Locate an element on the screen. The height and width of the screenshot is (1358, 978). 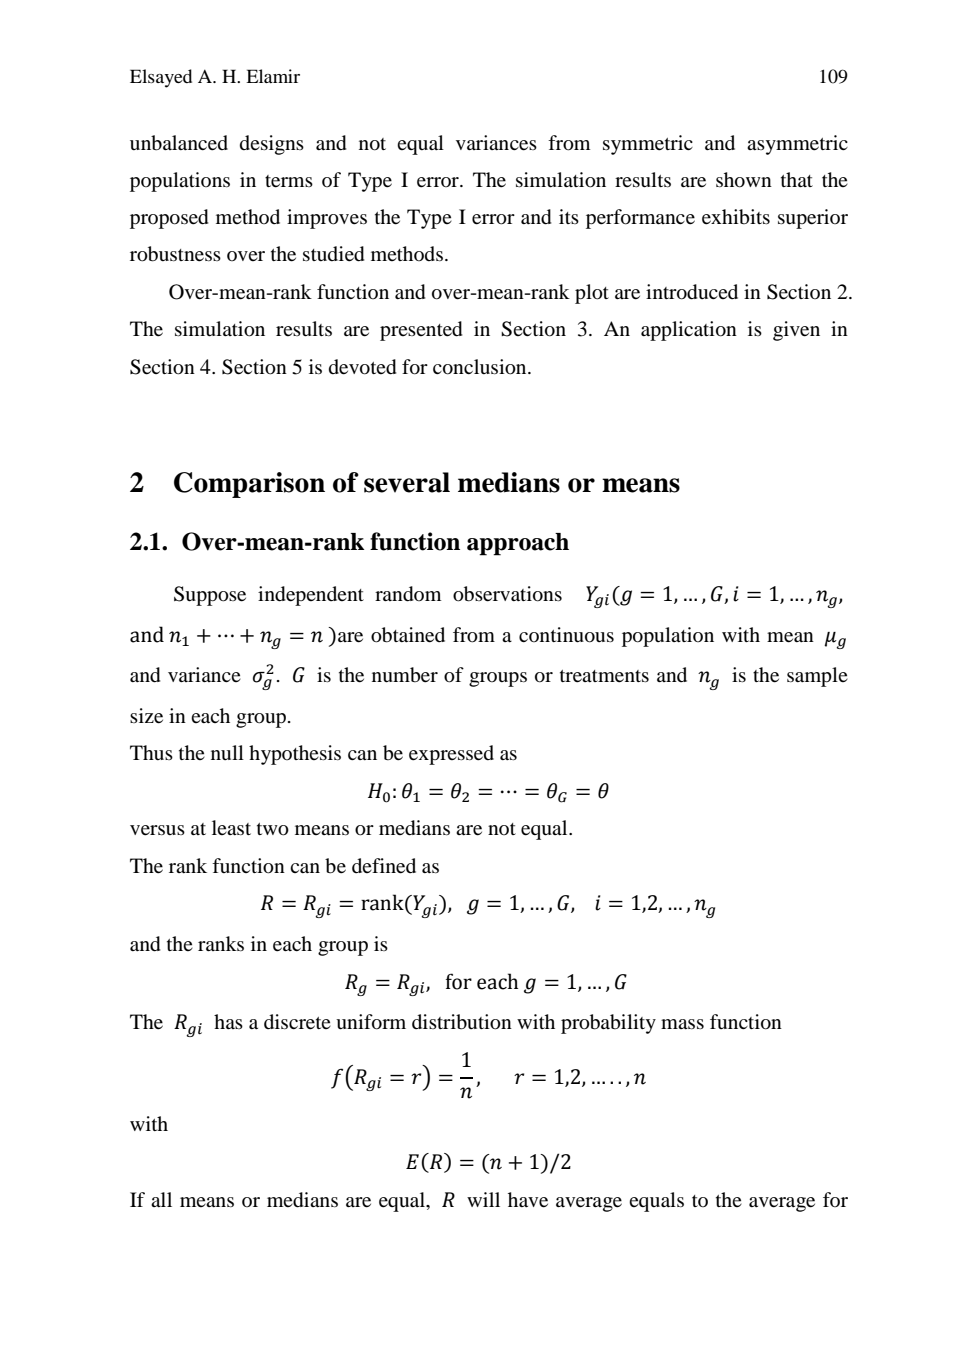
all is located at coordinates (161, 1199).
